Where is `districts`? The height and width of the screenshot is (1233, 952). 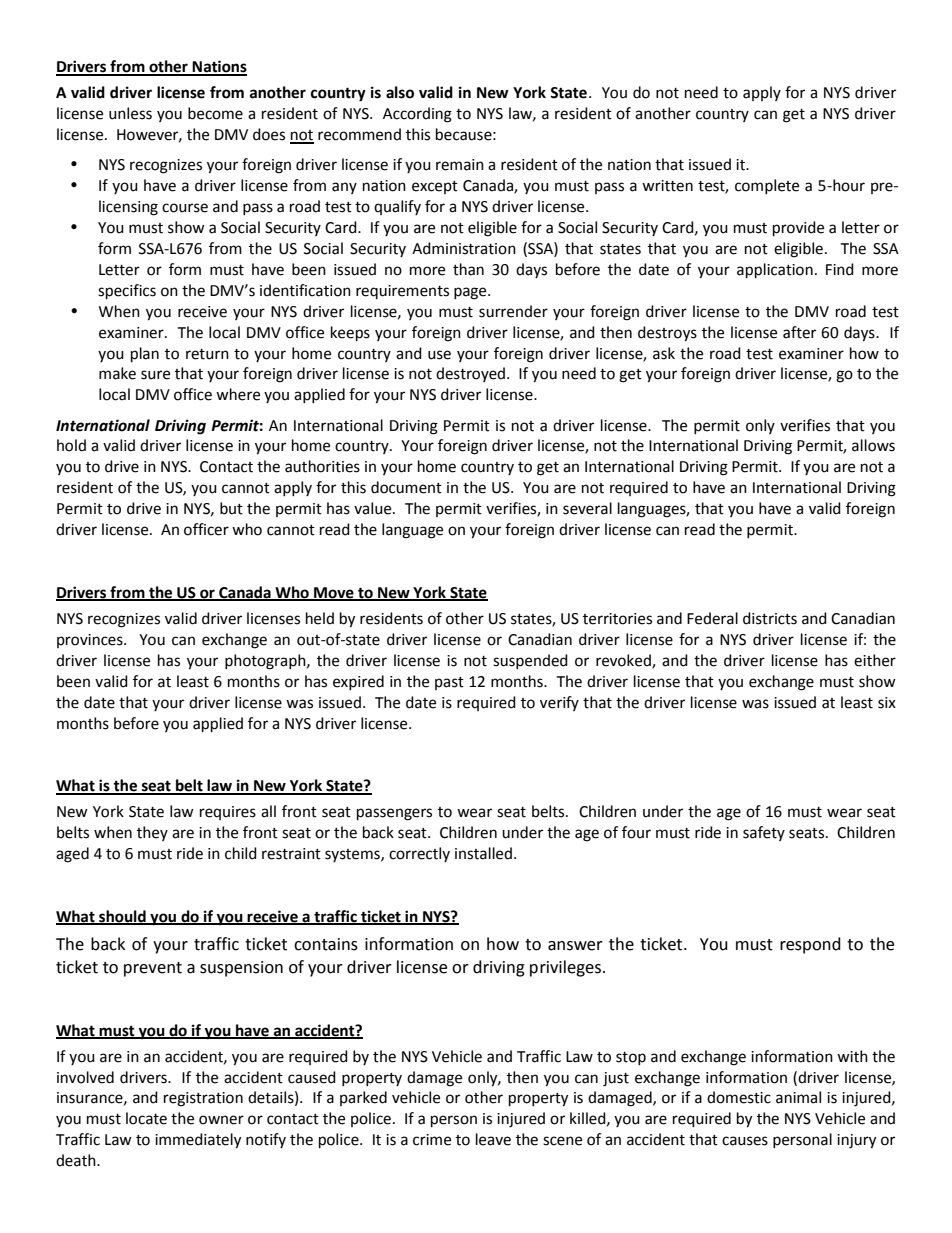 districts is located at coordinates (770, 618).
